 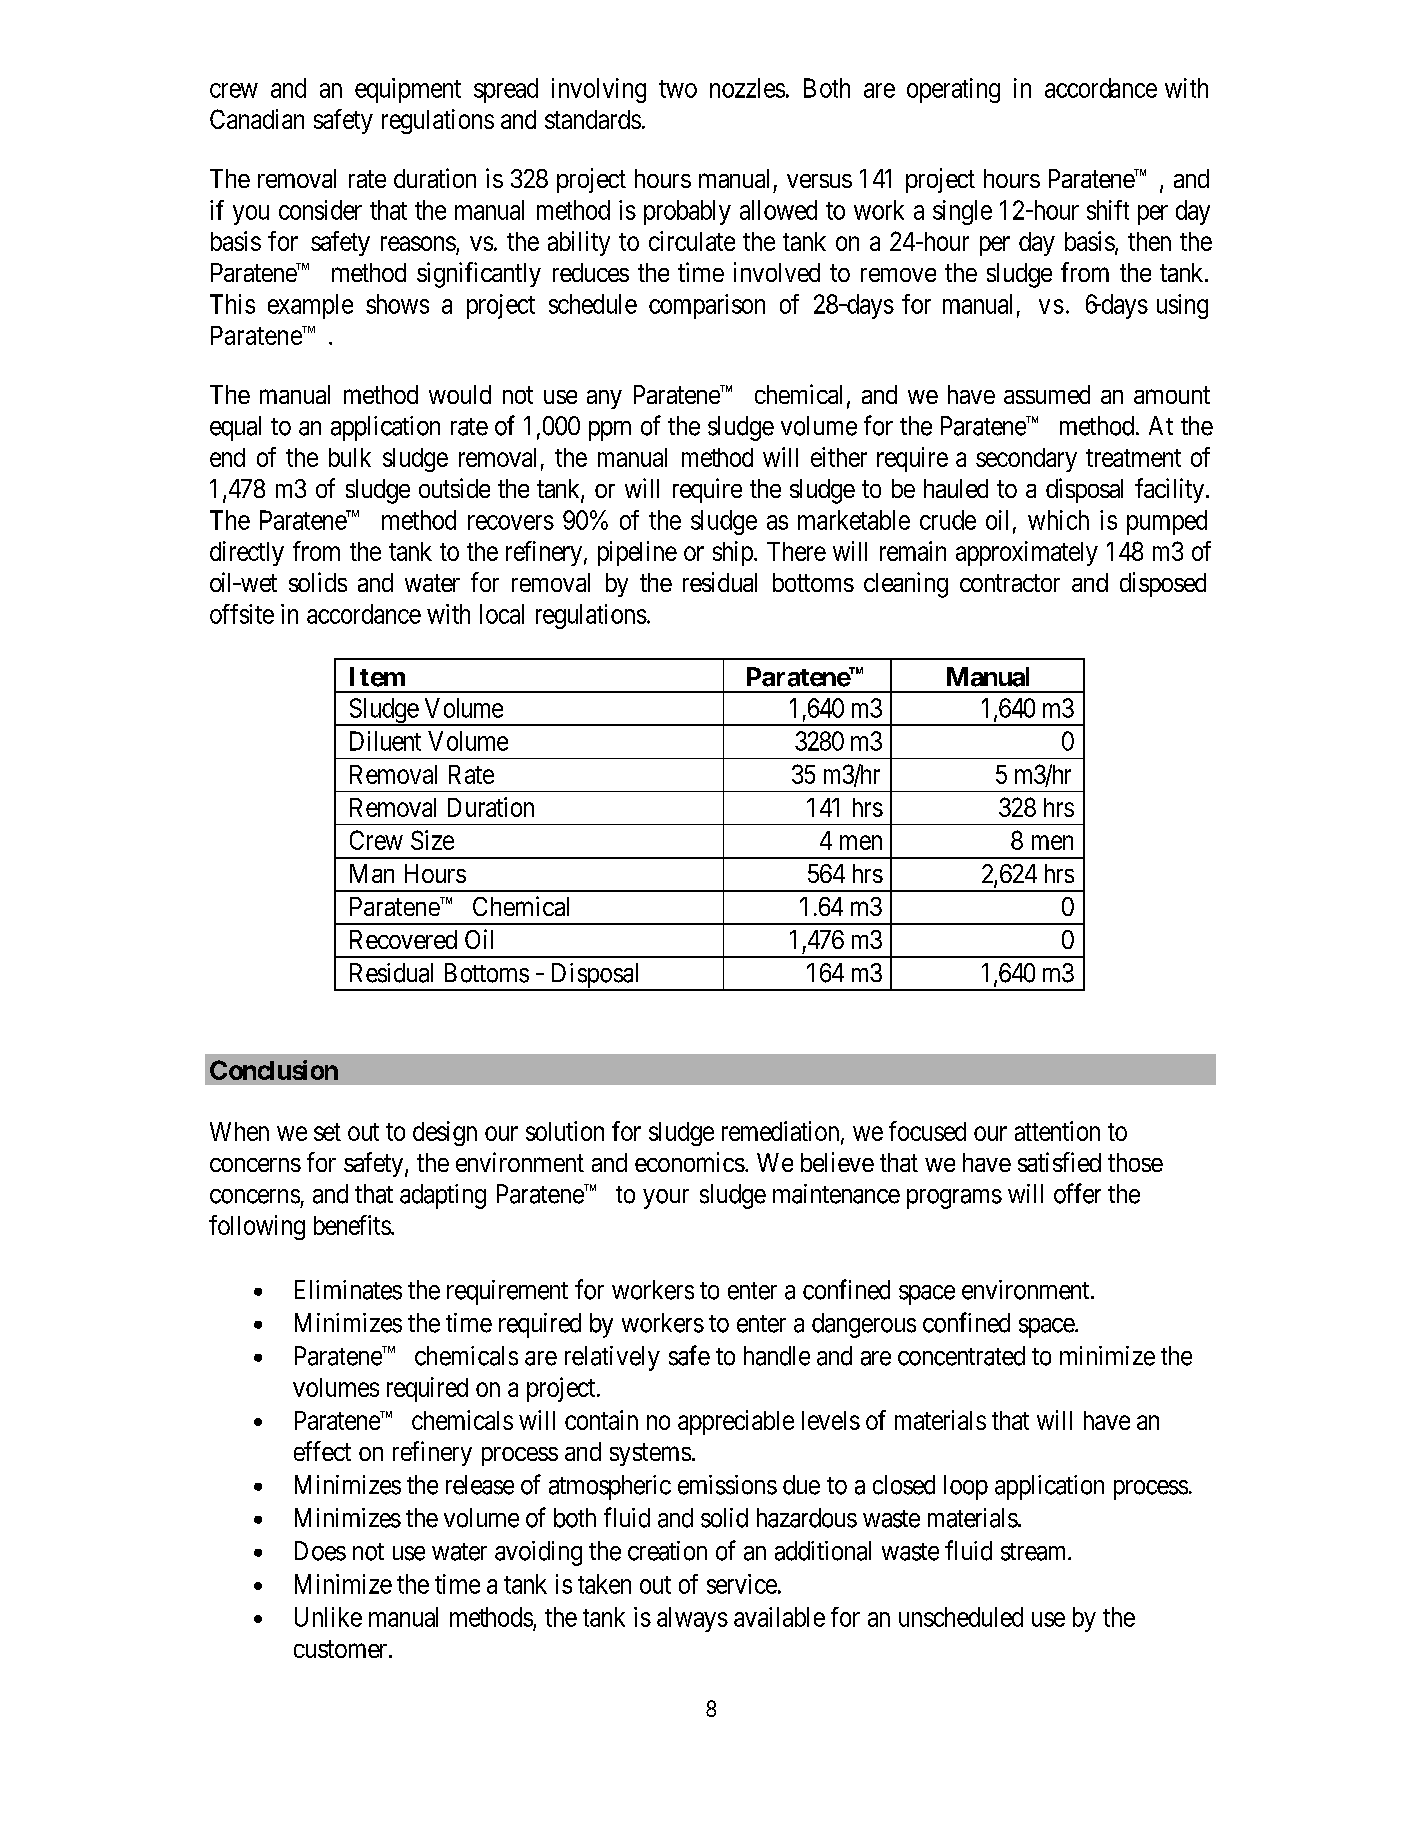 What do you see at coordinates (1108, 210) in the document?
I see `shift` at bounding box center [1108, 210].
